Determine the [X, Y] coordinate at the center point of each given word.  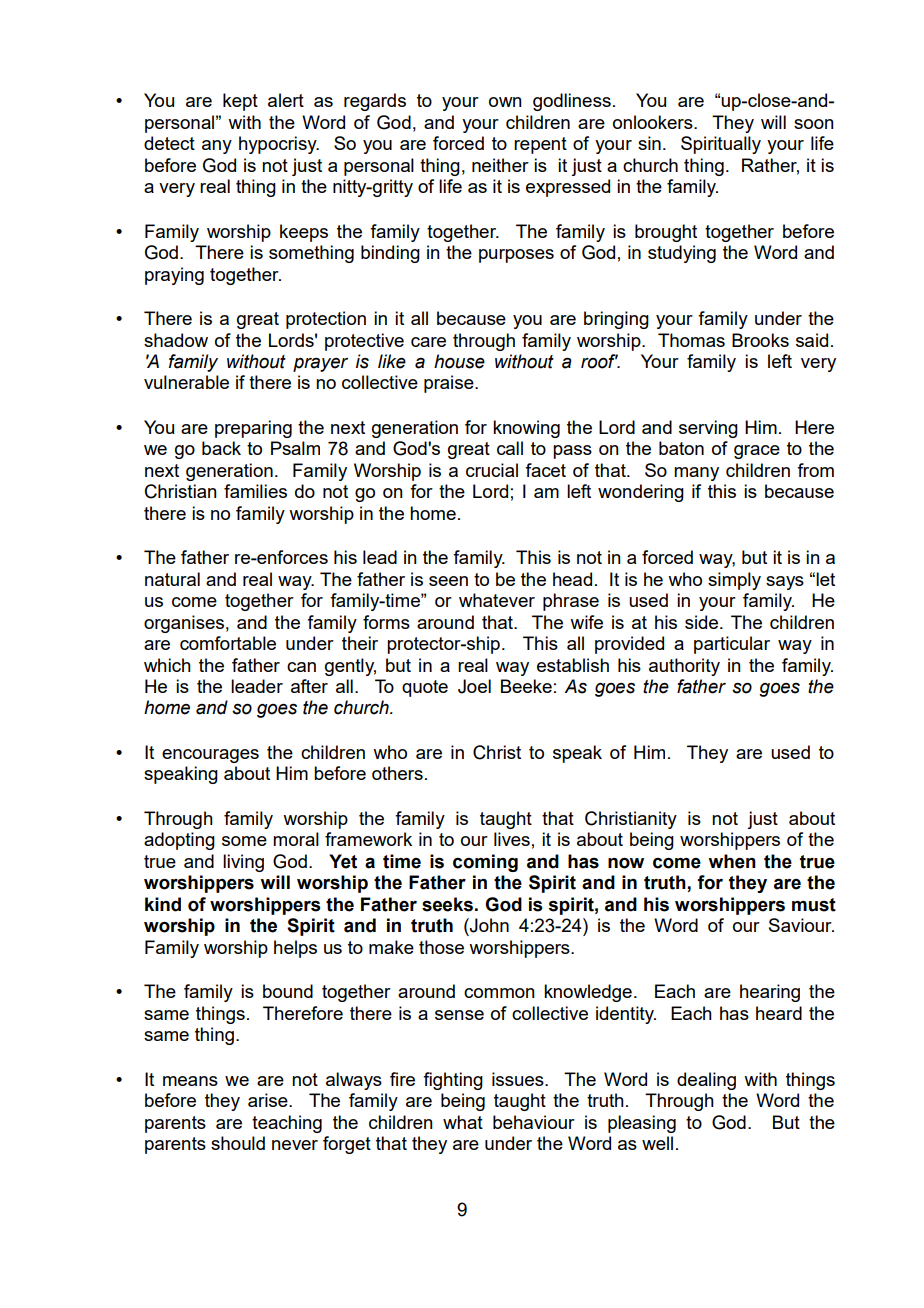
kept [240, 102]
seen [448, 581]
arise [269, 1100]
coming [485, 863]
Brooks [760, 340]
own [505, 102]
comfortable [228, 643]
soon [814, 124]
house [459, 361]
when [732, 861]
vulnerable [186, 382]
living [243, 863]
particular [732, 645]
